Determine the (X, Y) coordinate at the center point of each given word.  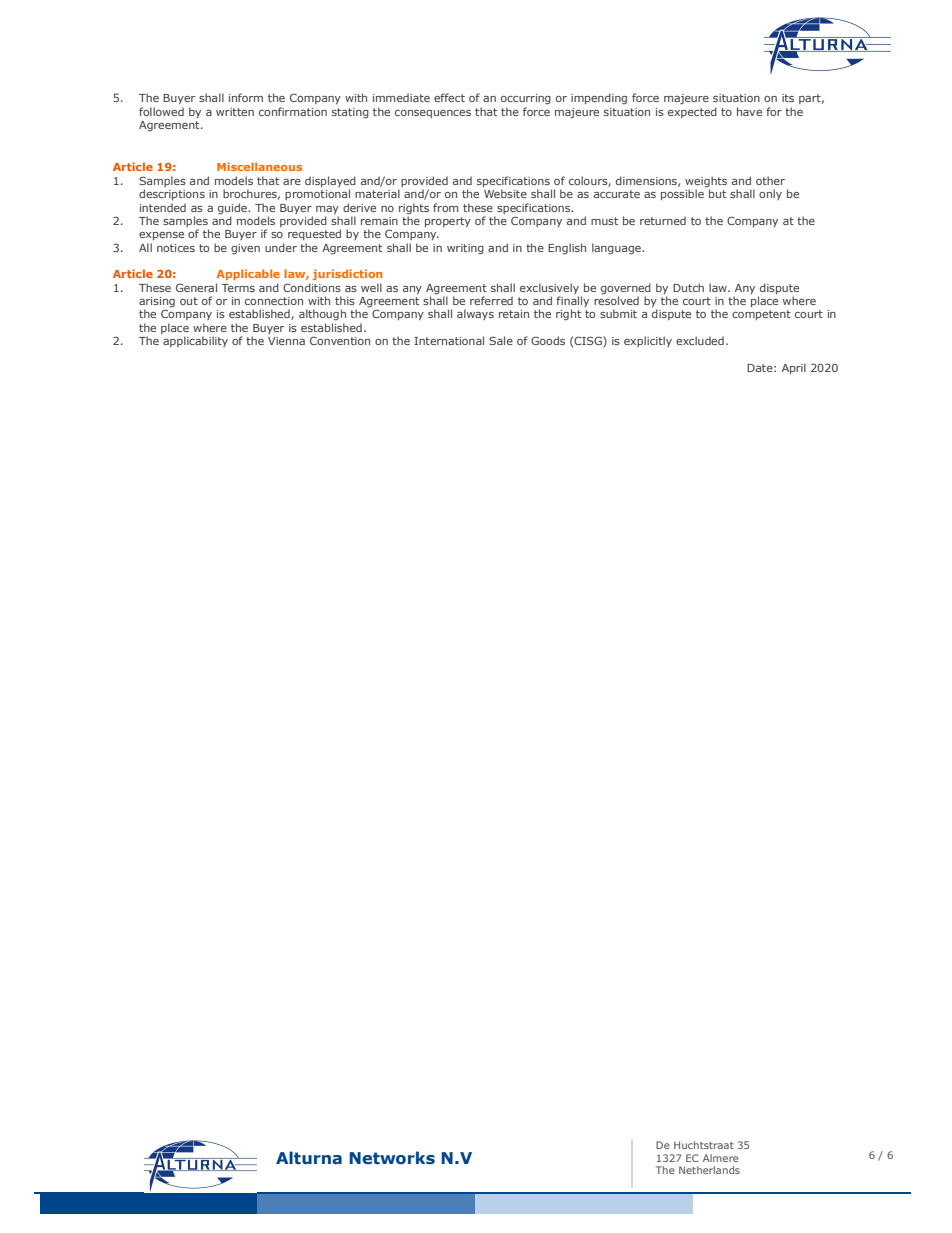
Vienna (286, 341)
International (449, 340)
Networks (392, 1158)
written (235, 112)
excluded (700, 340)
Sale (501, 340)
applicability (195, 341)
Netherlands (709, 1170)
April (794, 368)
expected (692, 112)
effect (449, 97)
